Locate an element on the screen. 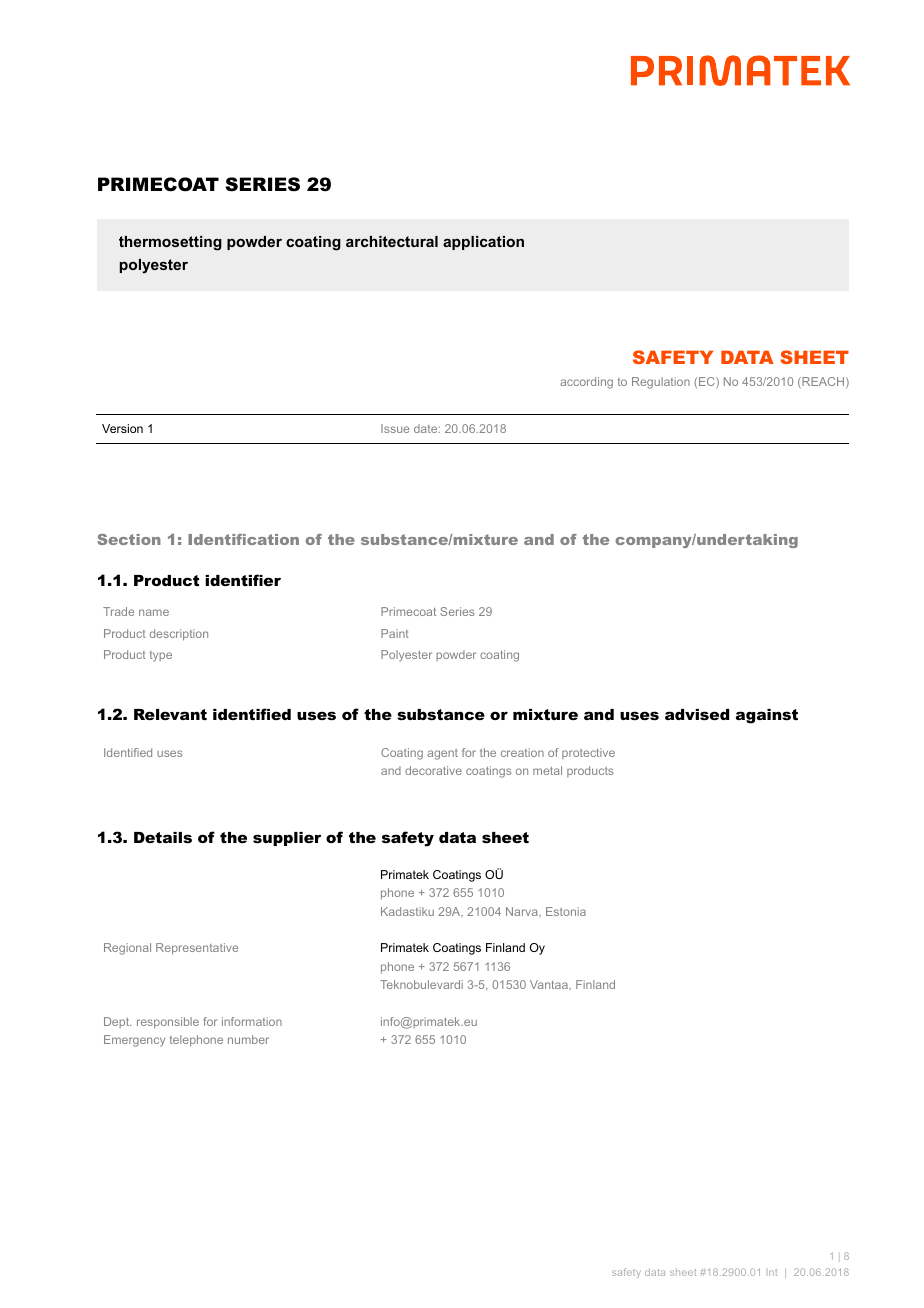 This screenshot has width=924, height=1308. application is located at coordinates (483, 243).
